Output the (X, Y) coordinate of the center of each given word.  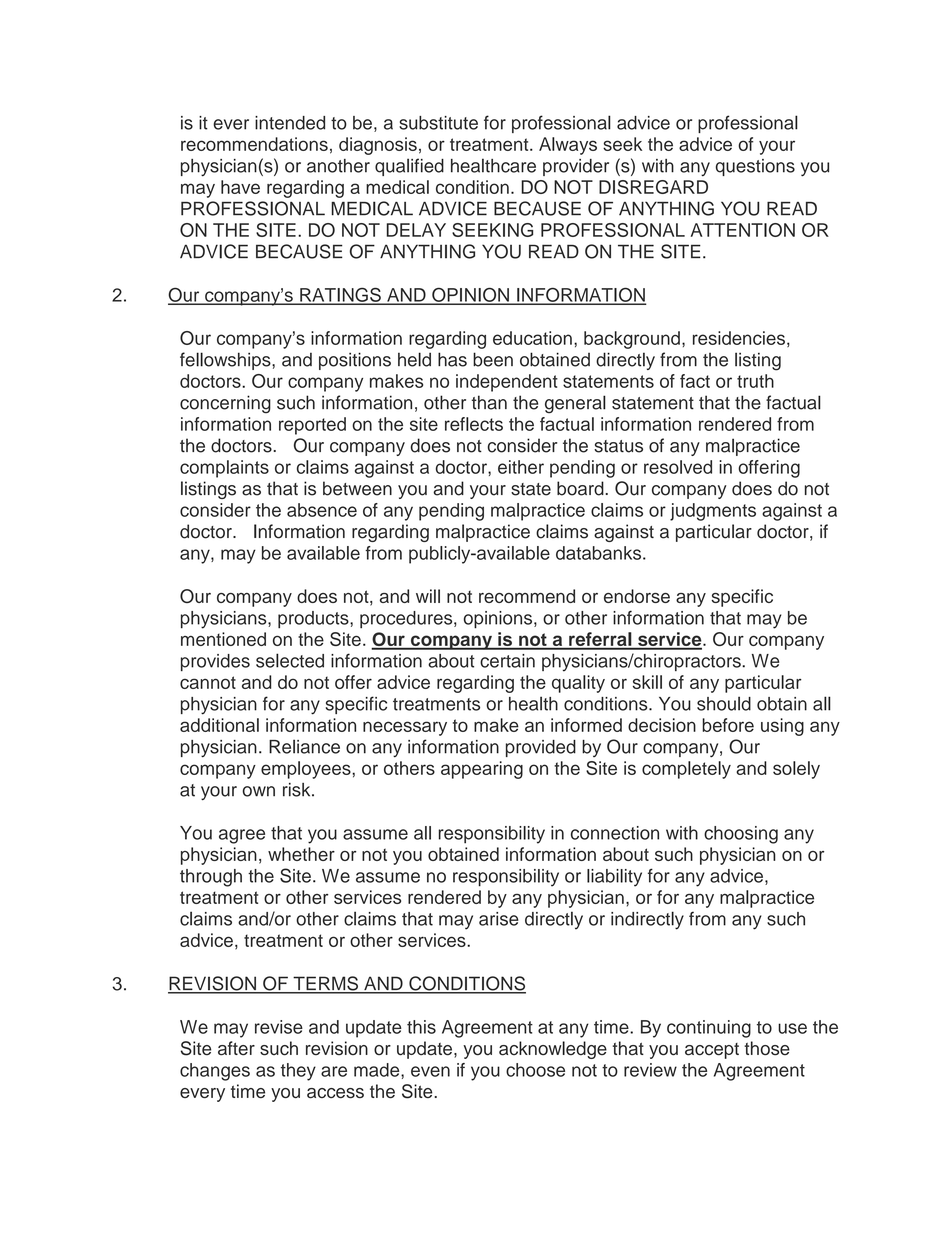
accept (712, 1051)
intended (290, 123)
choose (535, 1070)
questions (755, 167)
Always (568, 146)
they (298, 1072)
